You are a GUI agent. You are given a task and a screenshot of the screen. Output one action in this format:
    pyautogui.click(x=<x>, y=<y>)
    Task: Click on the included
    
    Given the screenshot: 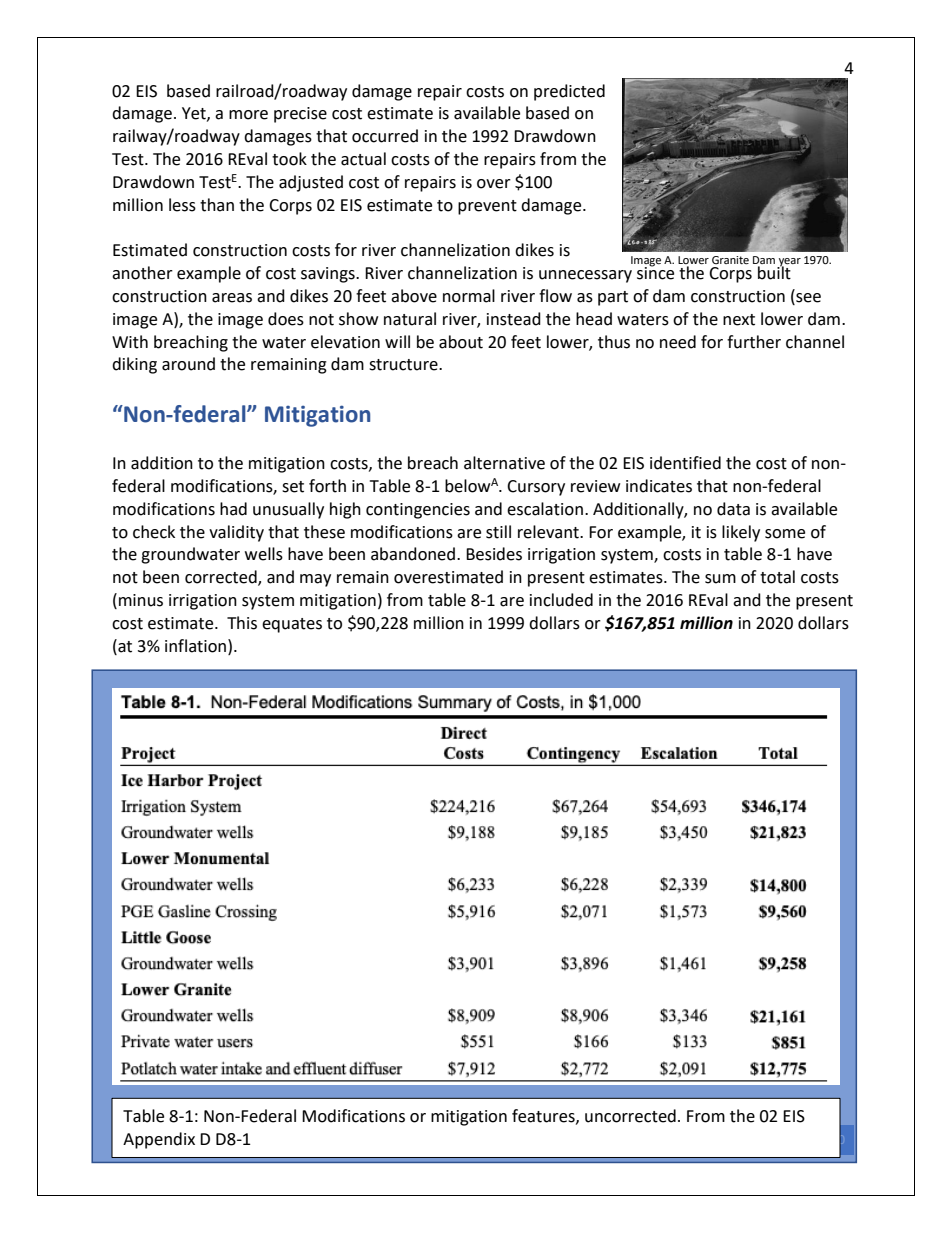 What is the action you would take?
    pyautogui.click(x=561, y=600)
